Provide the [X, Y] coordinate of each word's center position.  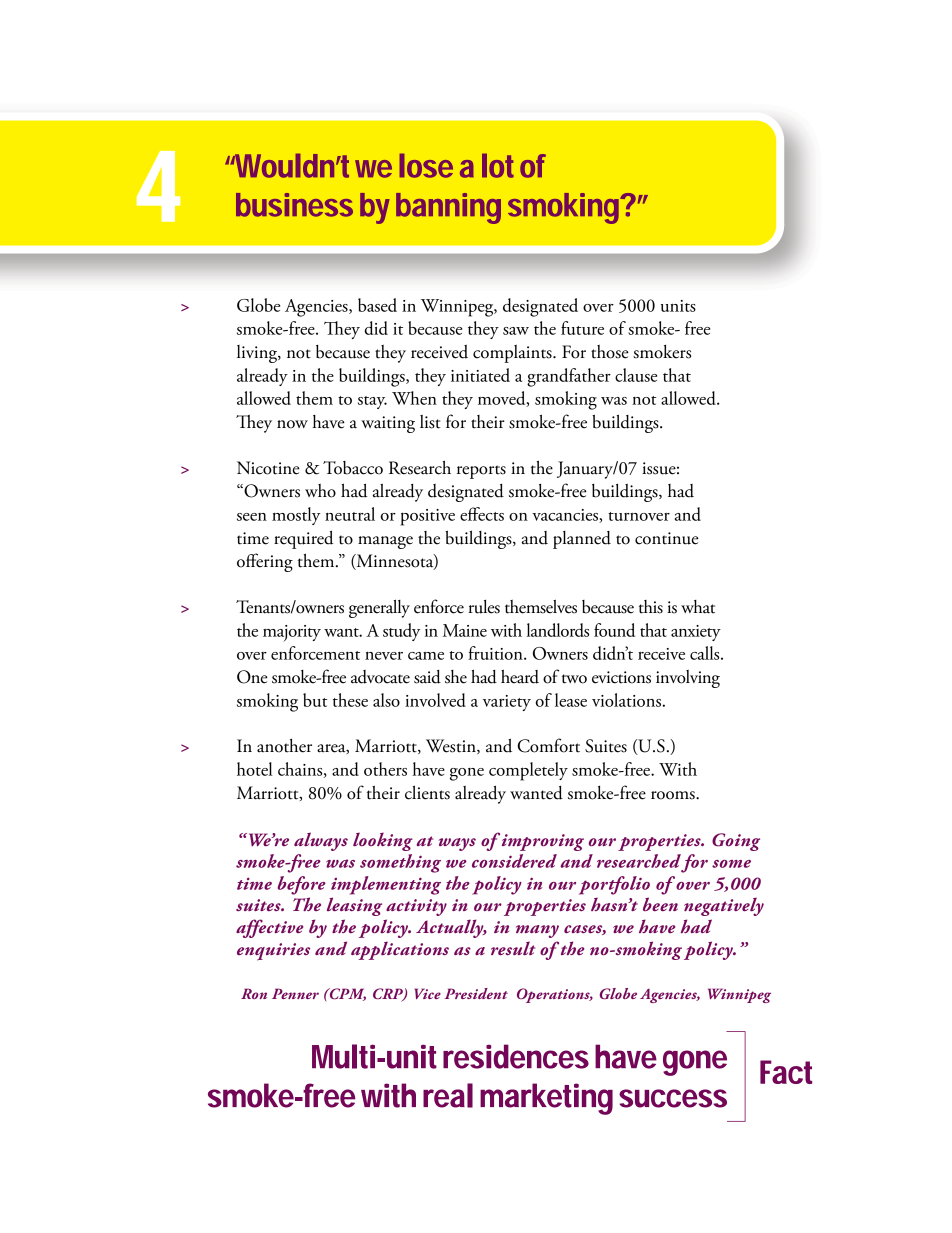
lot [498, 166]
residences [516, 1056]
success [673, 1098]
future [582, 328]
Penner [295, 993]
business [294, 205]
